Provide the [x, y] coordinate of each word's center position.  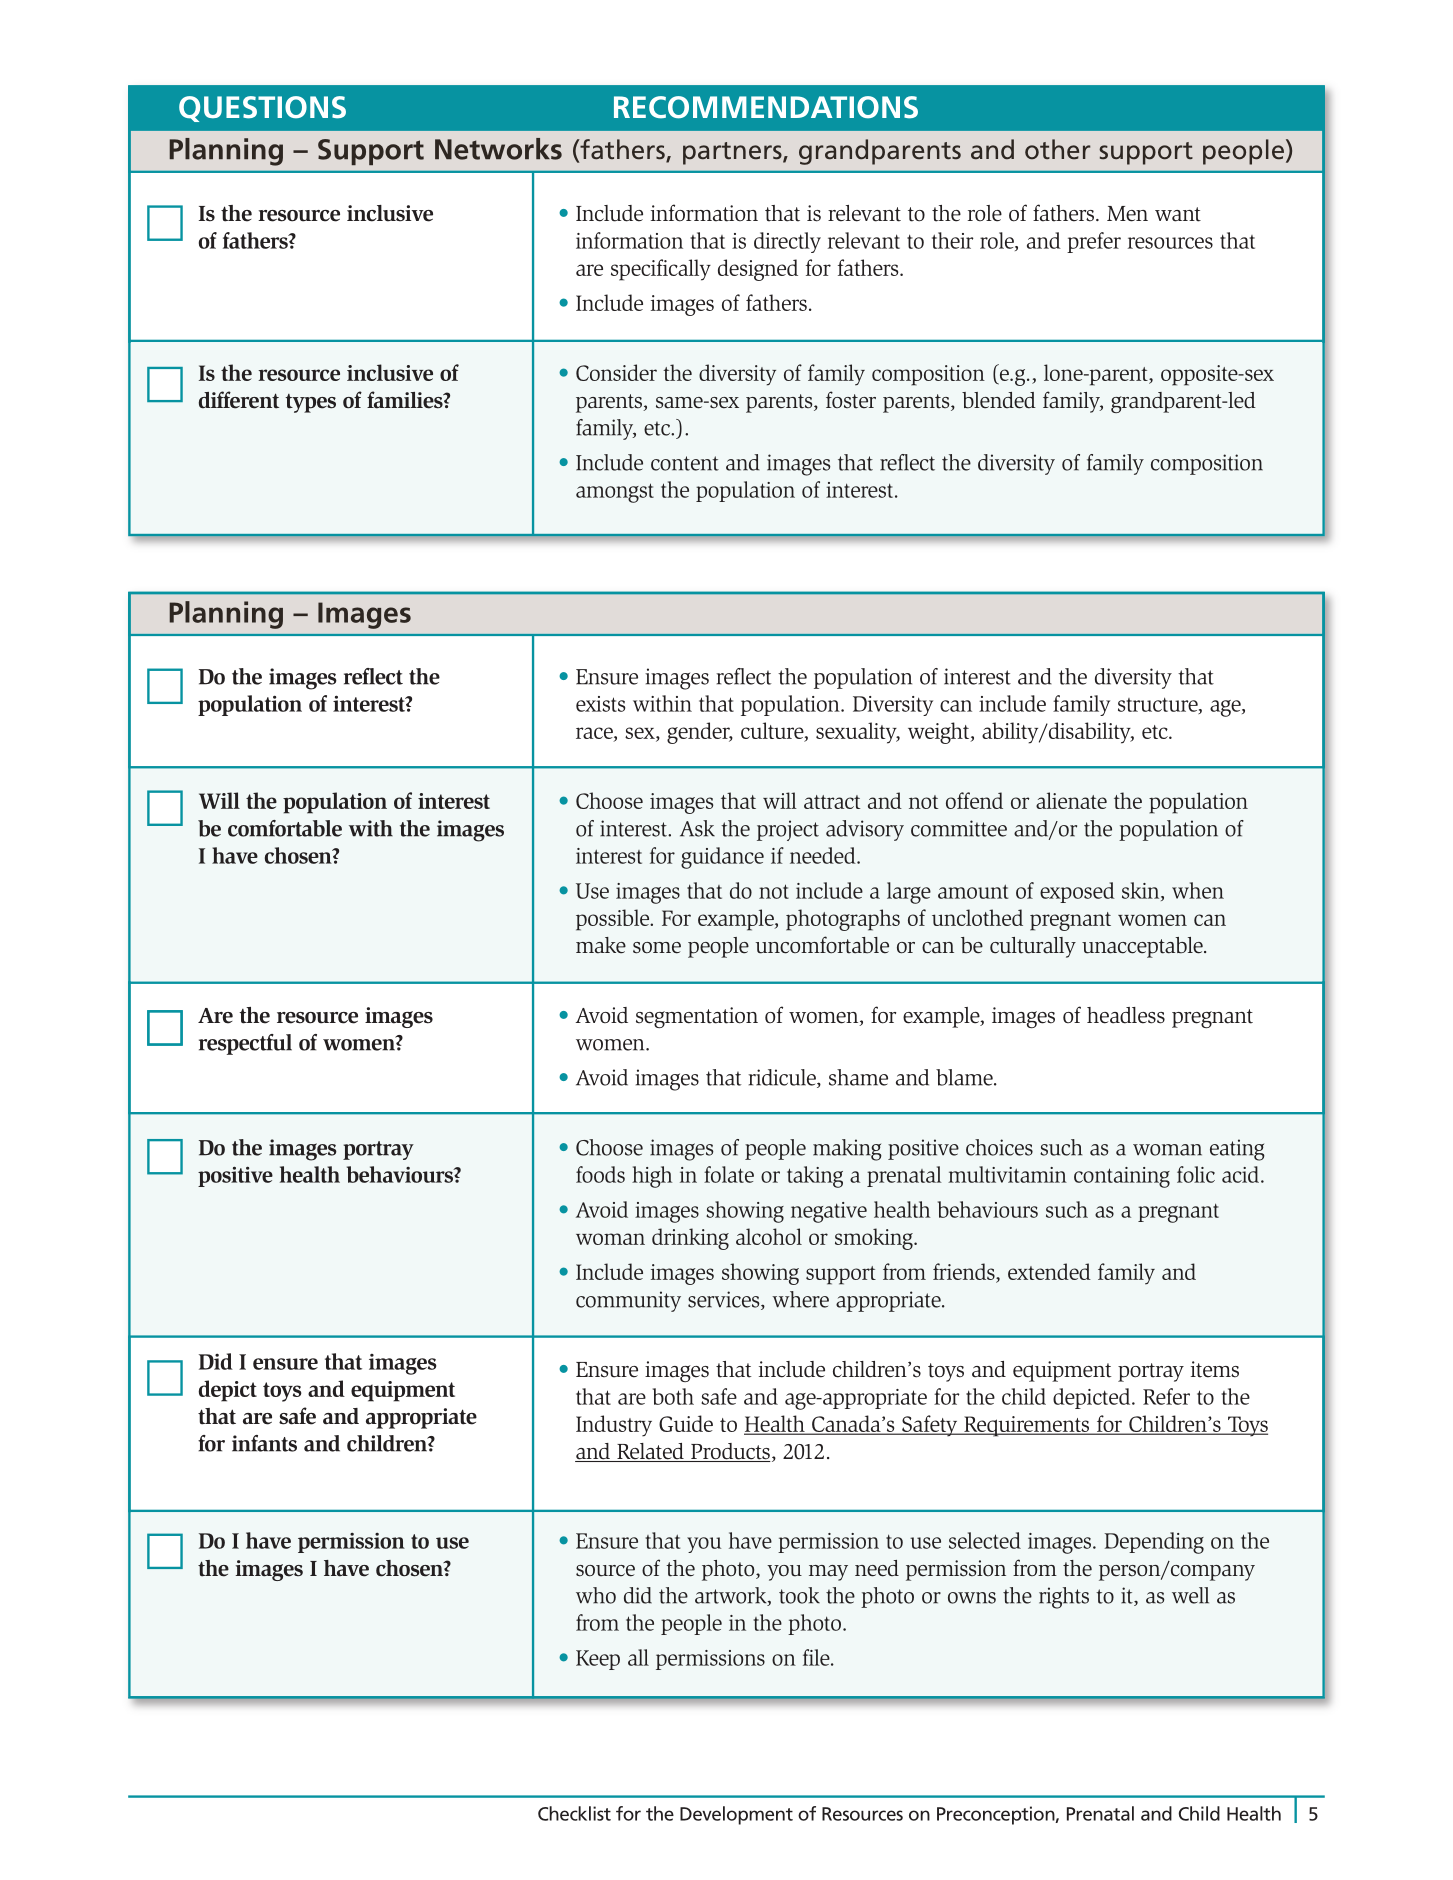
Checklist [574, 1813]
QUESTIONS [262, 109]
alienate [1071, 800]
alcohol [769, 1236]
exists [600, 704]
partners [733, 153]
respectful [245, 1044]
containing [1122, 1177]
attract [832, 802]
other [1058, 149]
